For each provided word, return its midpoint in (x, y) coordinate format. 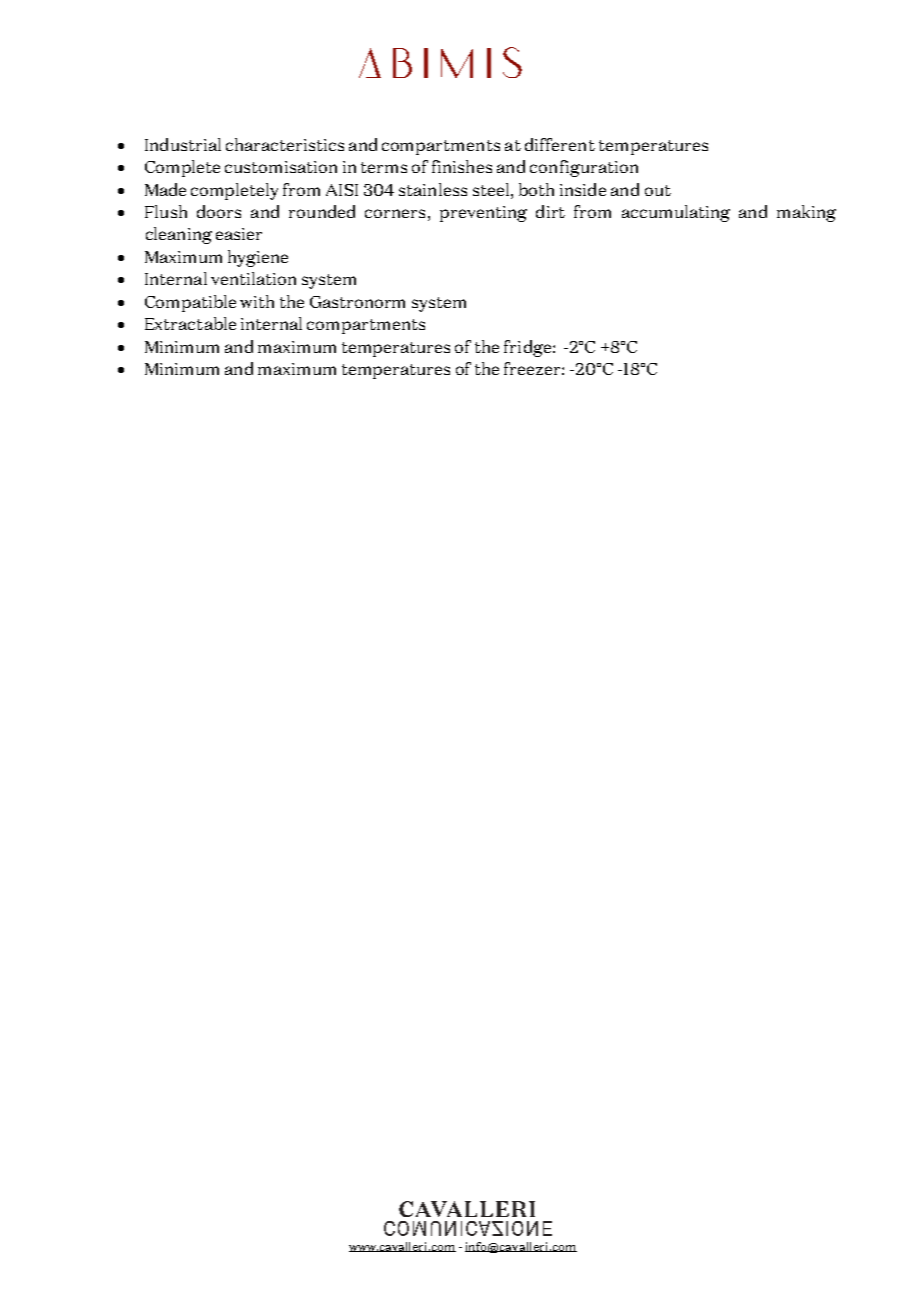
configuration (584, 168)
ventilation (253, 278)
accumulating (676, 213)
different (560, 144)
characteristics (285, 144)
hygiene (258, 258)
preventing (483, 214)
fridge (529, 348)
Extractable (190, 323)
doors (219, 211)
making (806, 213)
